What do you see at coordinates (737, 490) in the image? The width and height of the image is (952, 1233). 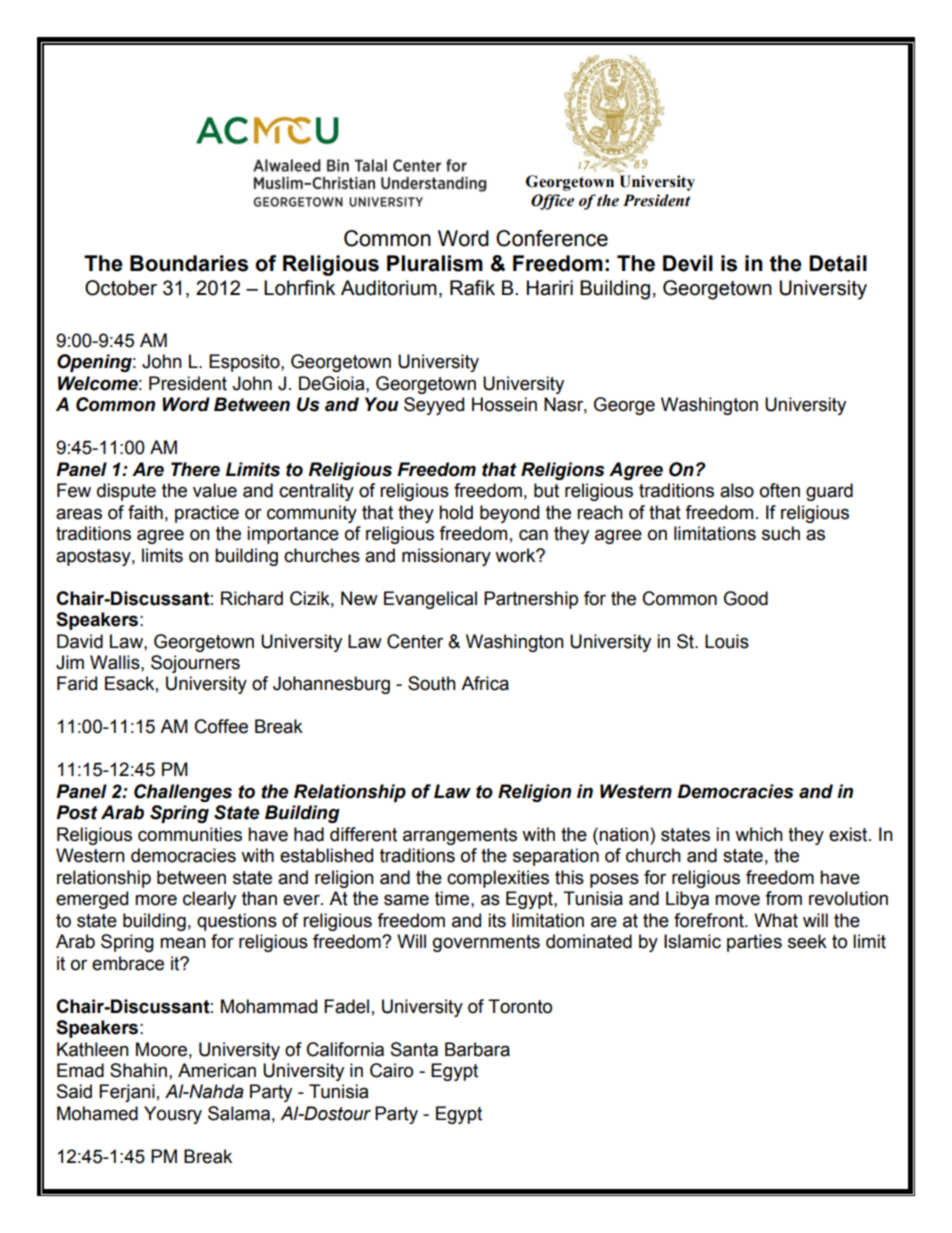 I see `also` at bounding box center [737, 490].
